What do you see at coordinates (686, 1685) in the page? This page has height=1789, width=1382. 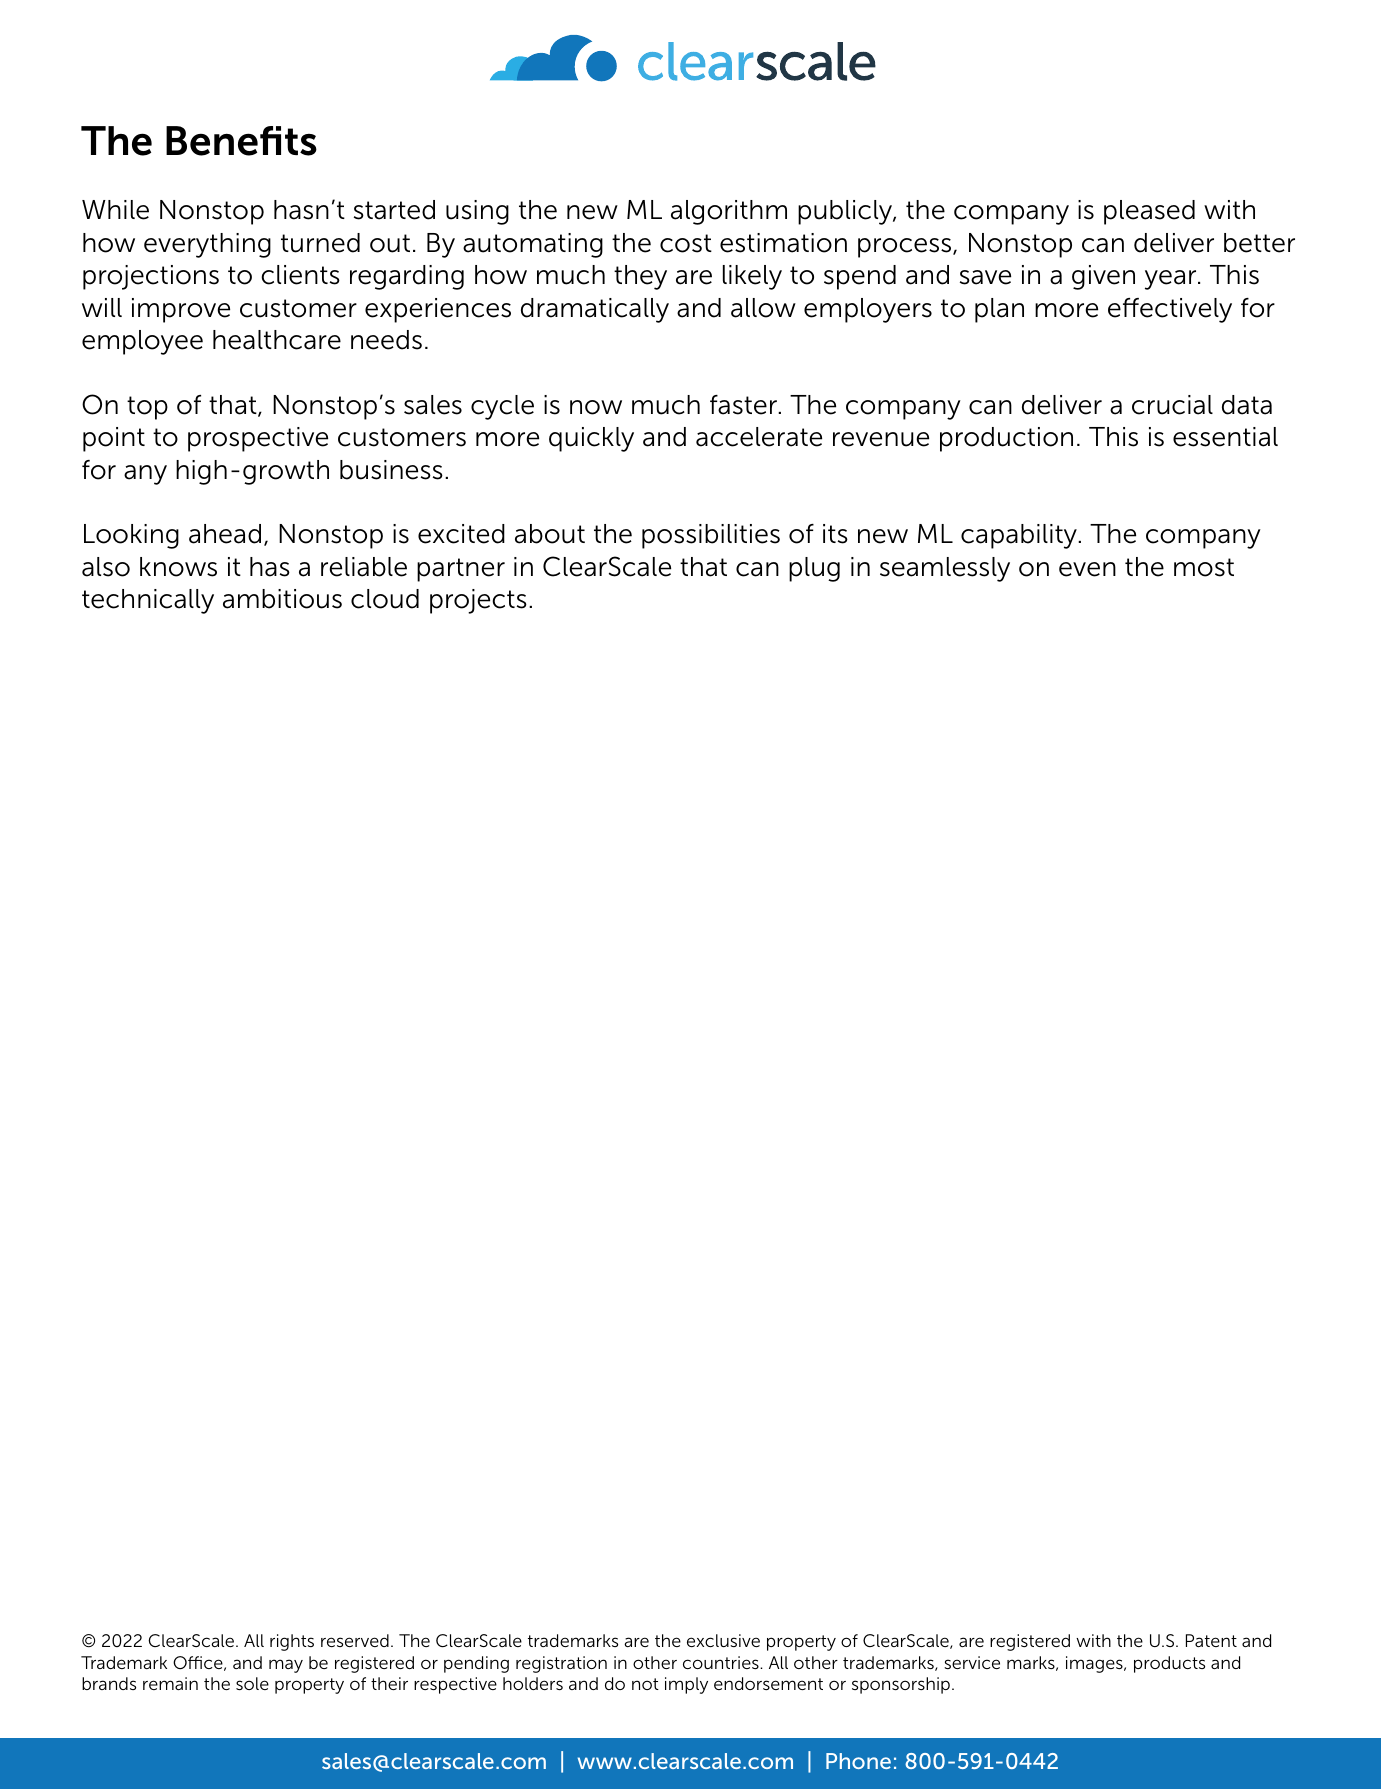 I see `imply` at bounding box center [686, 1685].
